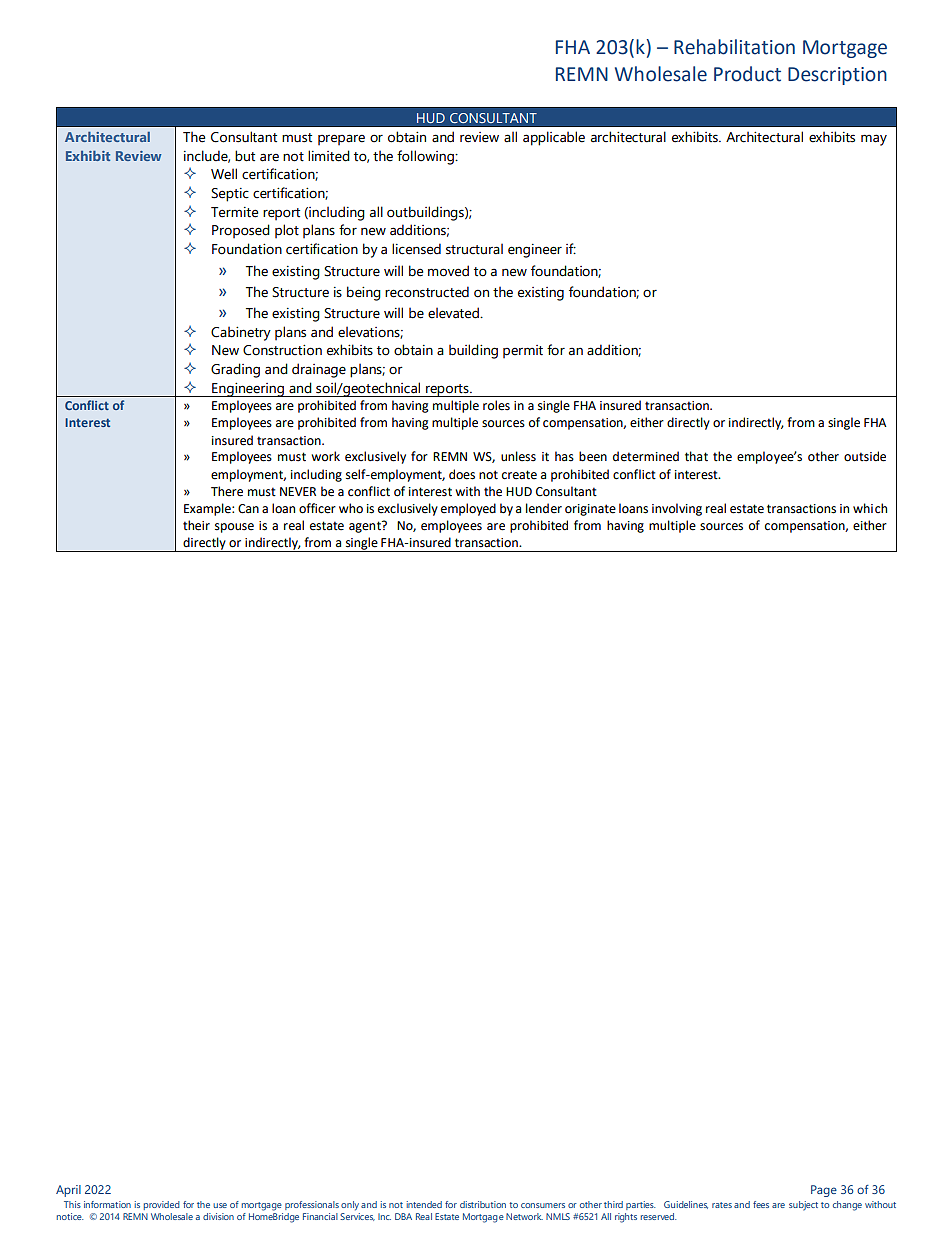  I want to click on agent, so click(366, 527).
